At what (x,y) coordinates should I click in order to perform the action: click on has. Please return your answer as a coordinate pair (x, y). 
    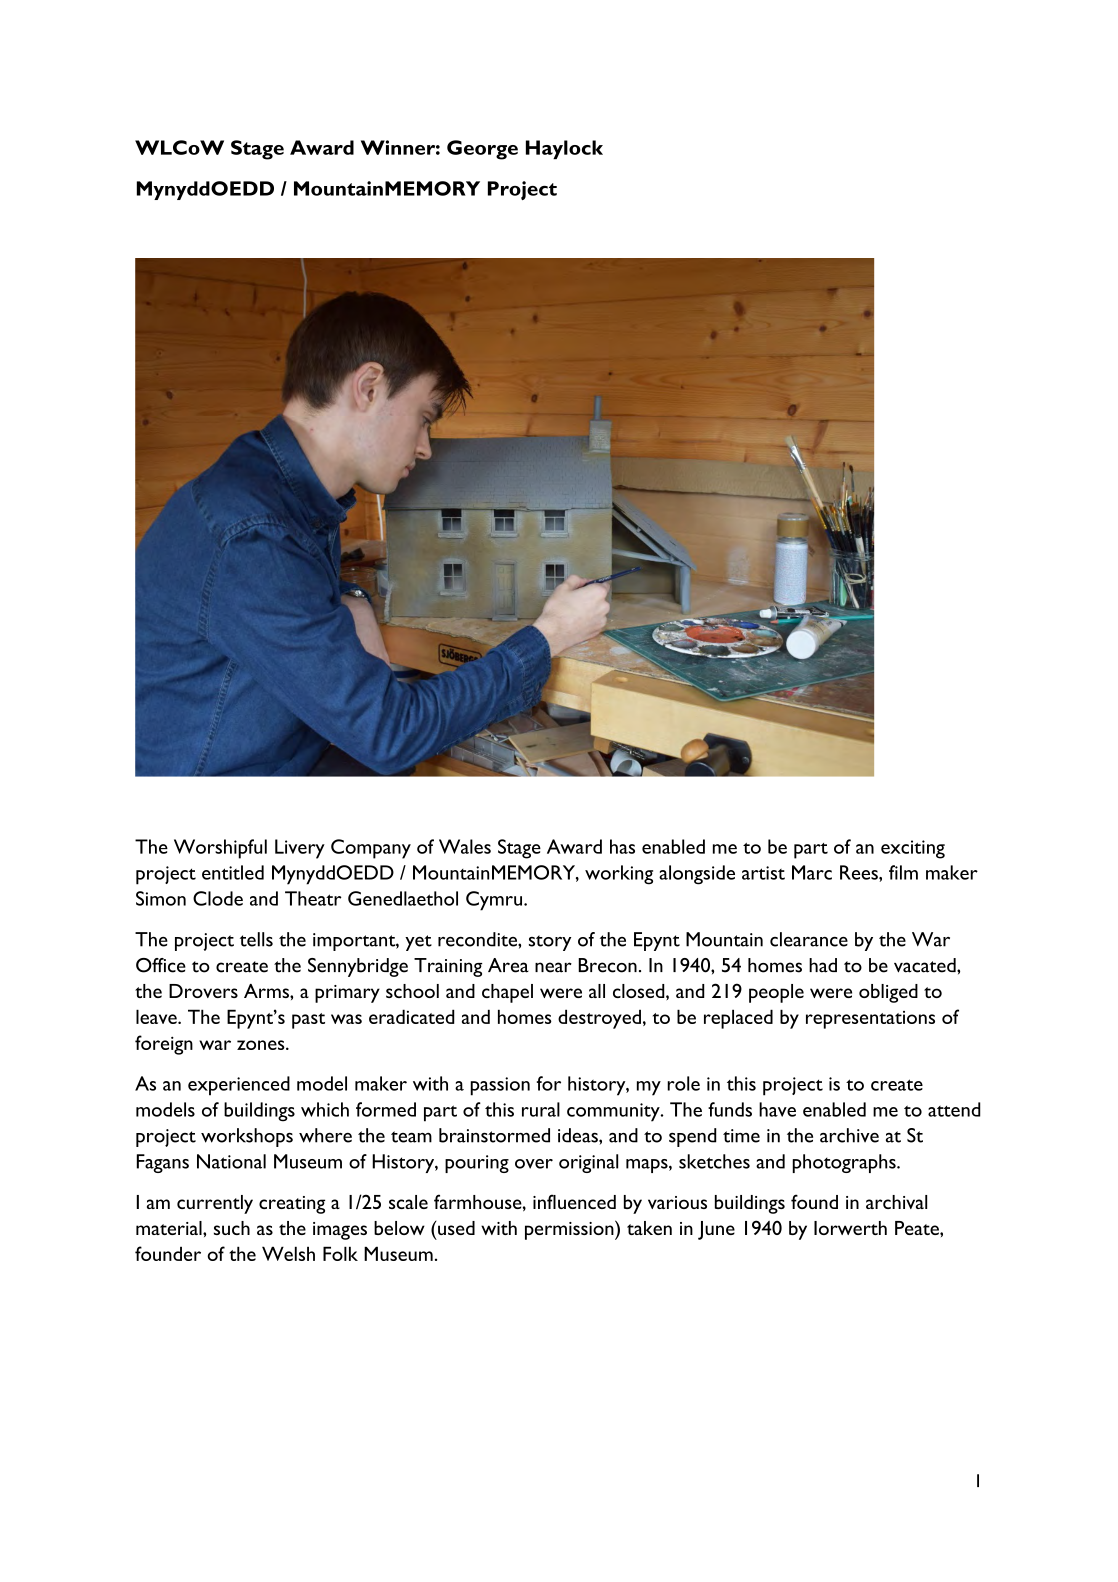
    Looking at the image, I should click on (622, 846).
